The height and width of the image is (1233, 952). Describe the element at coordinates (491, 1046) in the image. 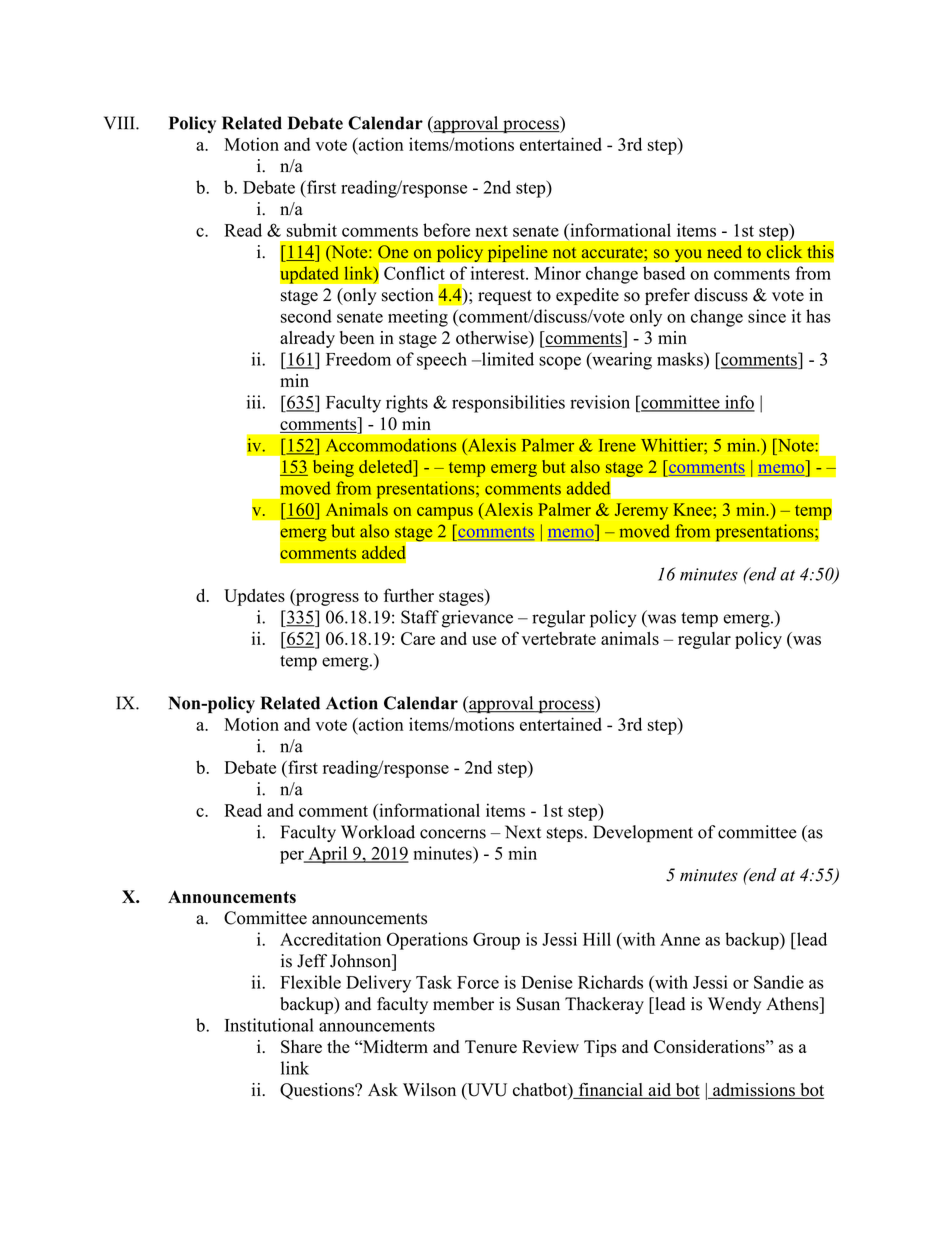

I see `Tenure` at that location.
